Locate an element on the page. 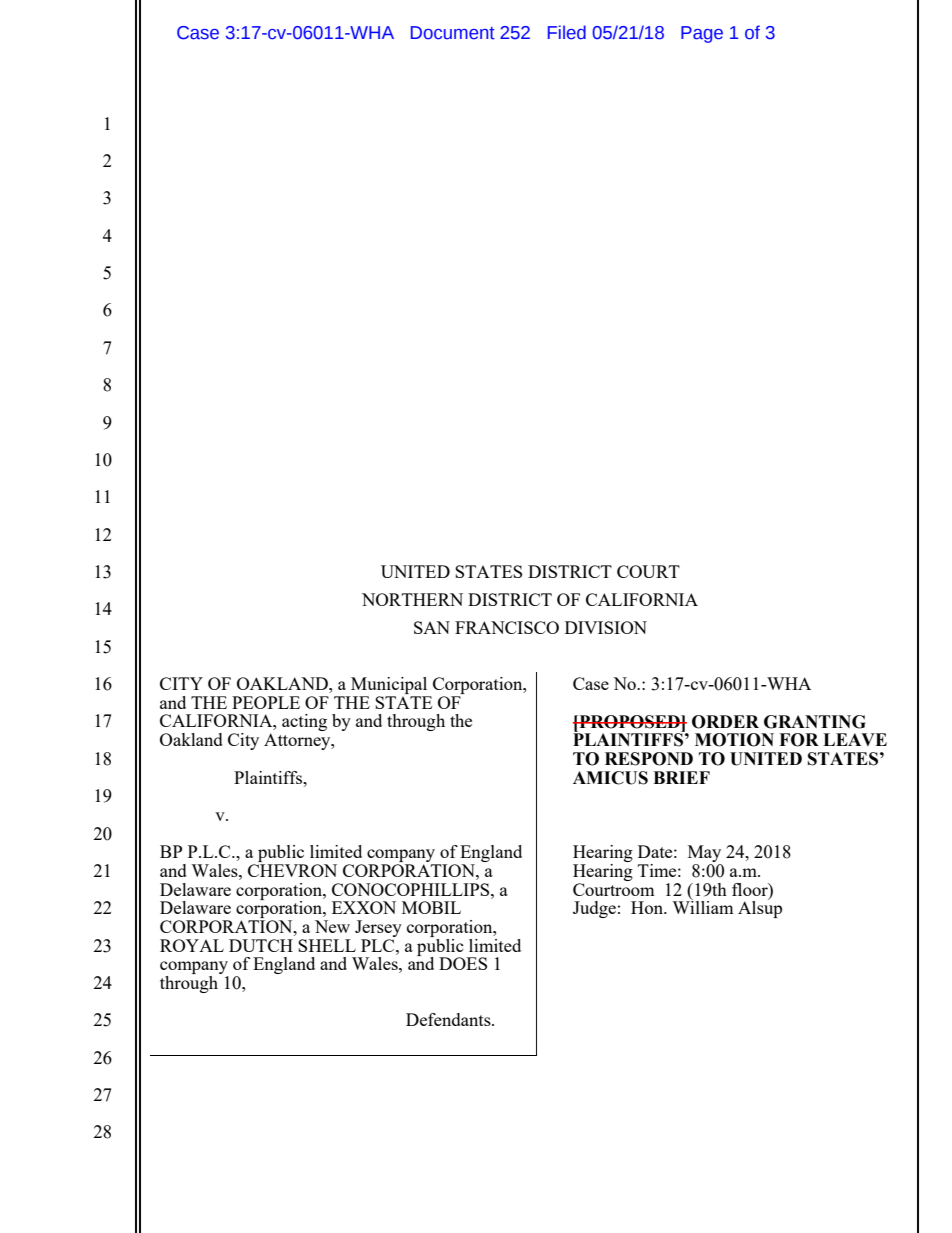 Image resolution: width=952 pixels, height=1233 pixels. Document is located at coordinates (453, 33).
